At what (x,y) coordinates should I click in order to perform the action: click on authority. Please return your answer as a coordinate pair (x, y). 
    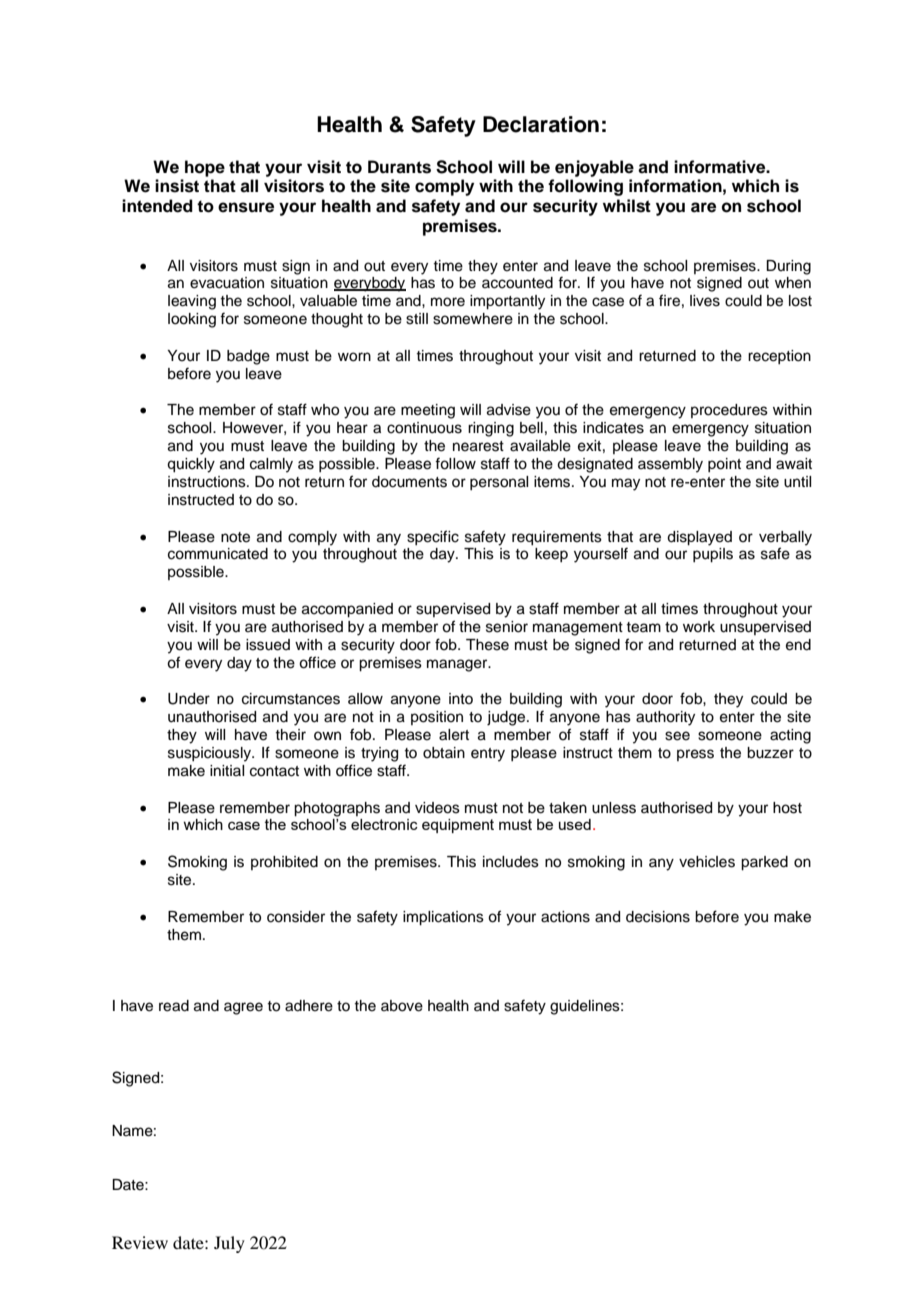
    Looking at the image, I should click on (665, 718).
